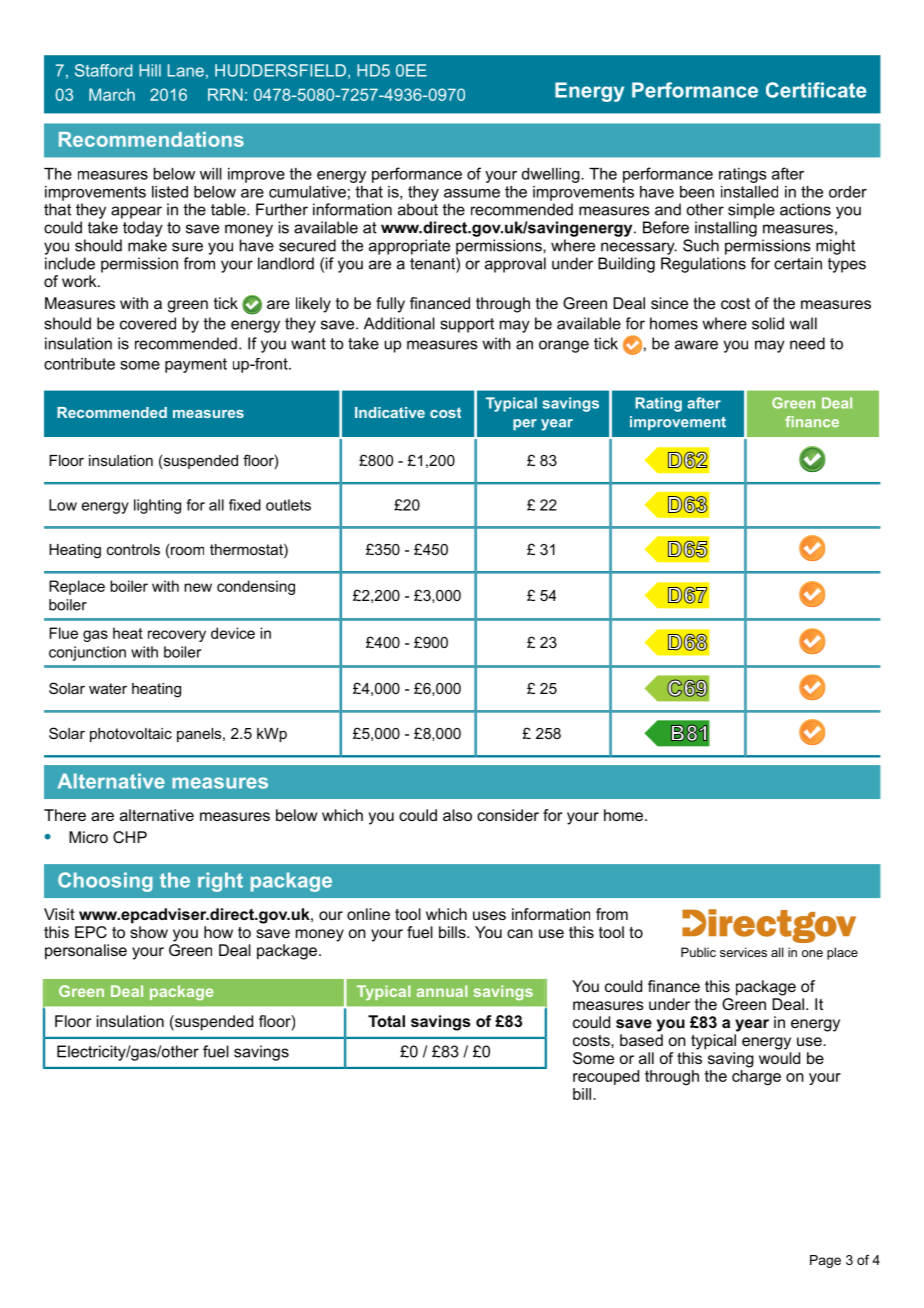 The width and height of the screenshot is (924, 1308). Describe the element at coordinates (196, 365) in the screenshot. I see `payment` at that location.
